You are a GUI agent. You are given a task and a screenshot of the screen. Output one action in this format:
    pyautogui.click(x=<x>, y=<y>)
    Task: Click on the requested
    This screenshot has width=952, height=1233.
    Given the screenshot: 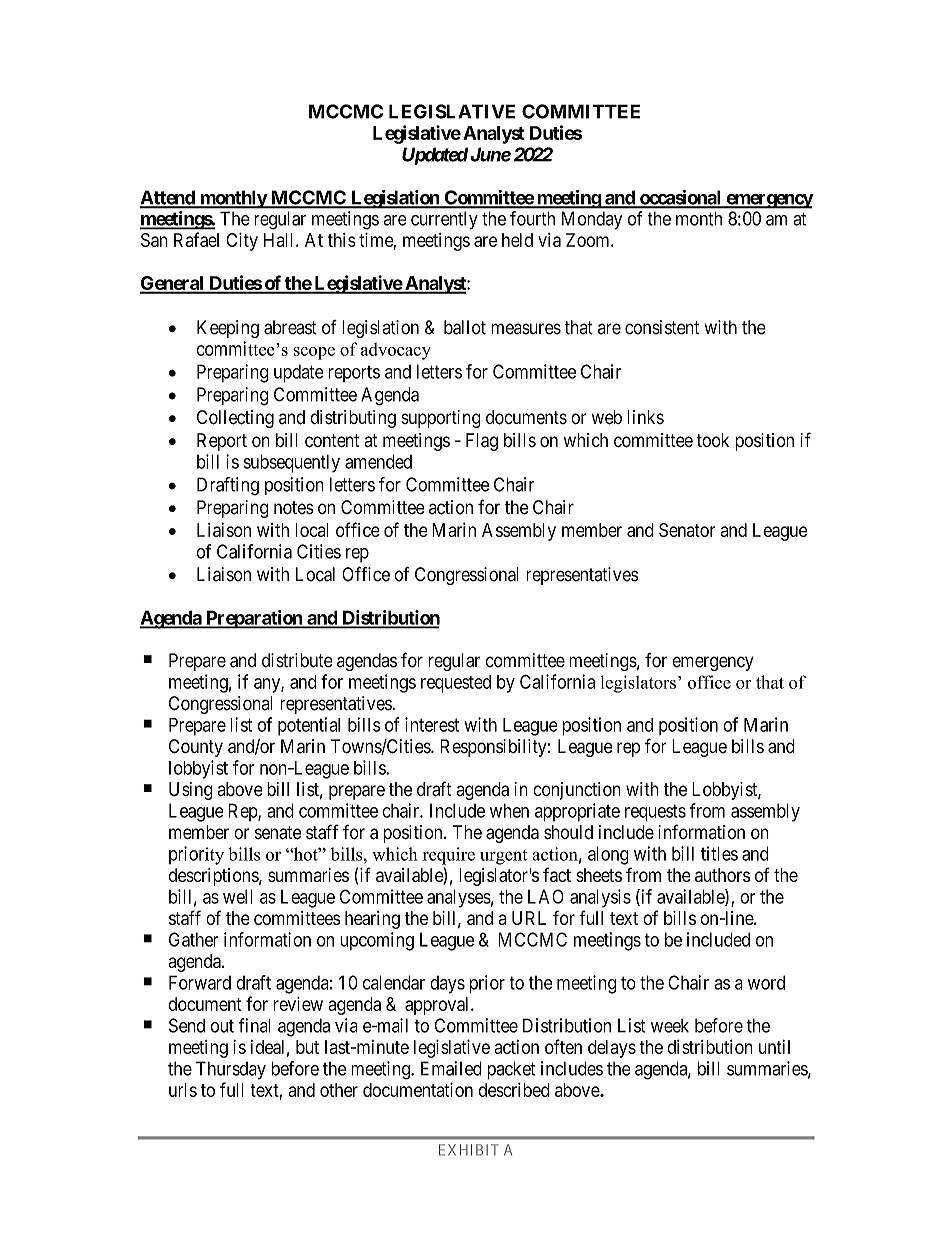 What is the action you would take?
    pyautogui.click(x=456, y=684)
